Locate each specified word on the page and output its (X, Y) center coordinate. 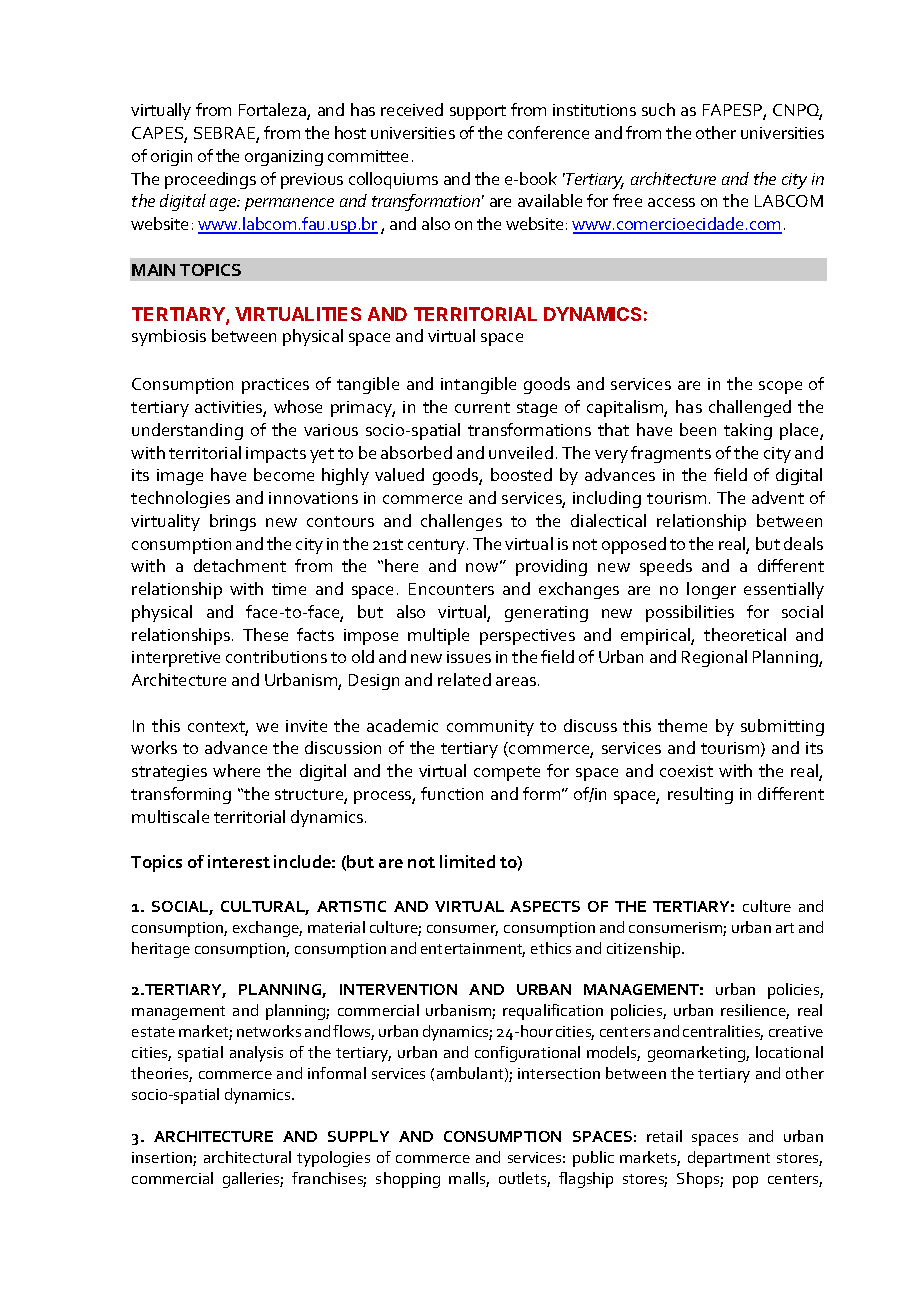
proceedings (210, 180)
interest (239, 861)
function (452, 793)
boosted (521, 474)
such (658, 109)
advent (778, 497)
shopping (408, 1180)
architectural (247, 1157)
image (180, 477)
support (478, 112)
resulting (700, 795)
